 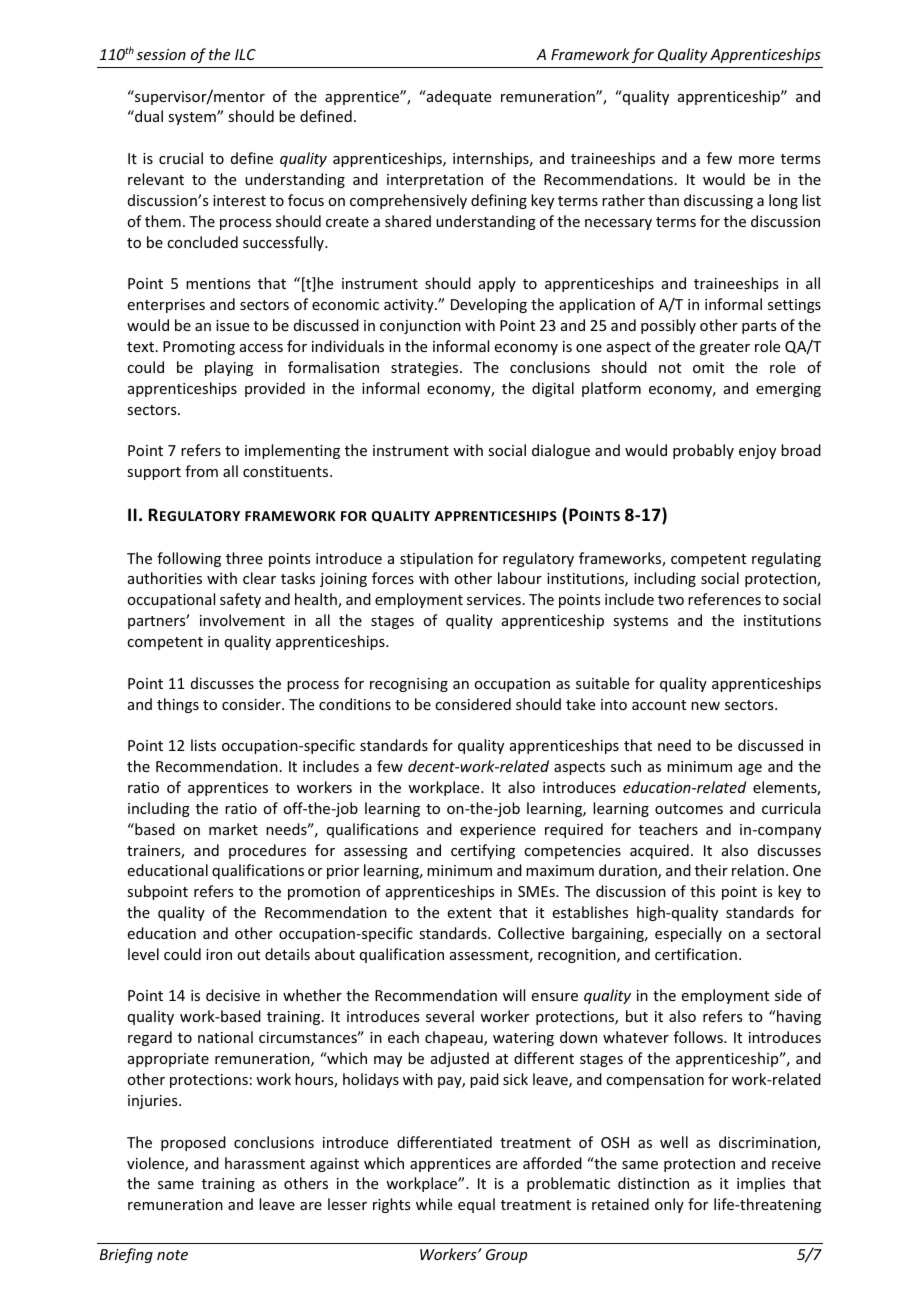 I want to click on ILC, so click(x=245, y=54).
